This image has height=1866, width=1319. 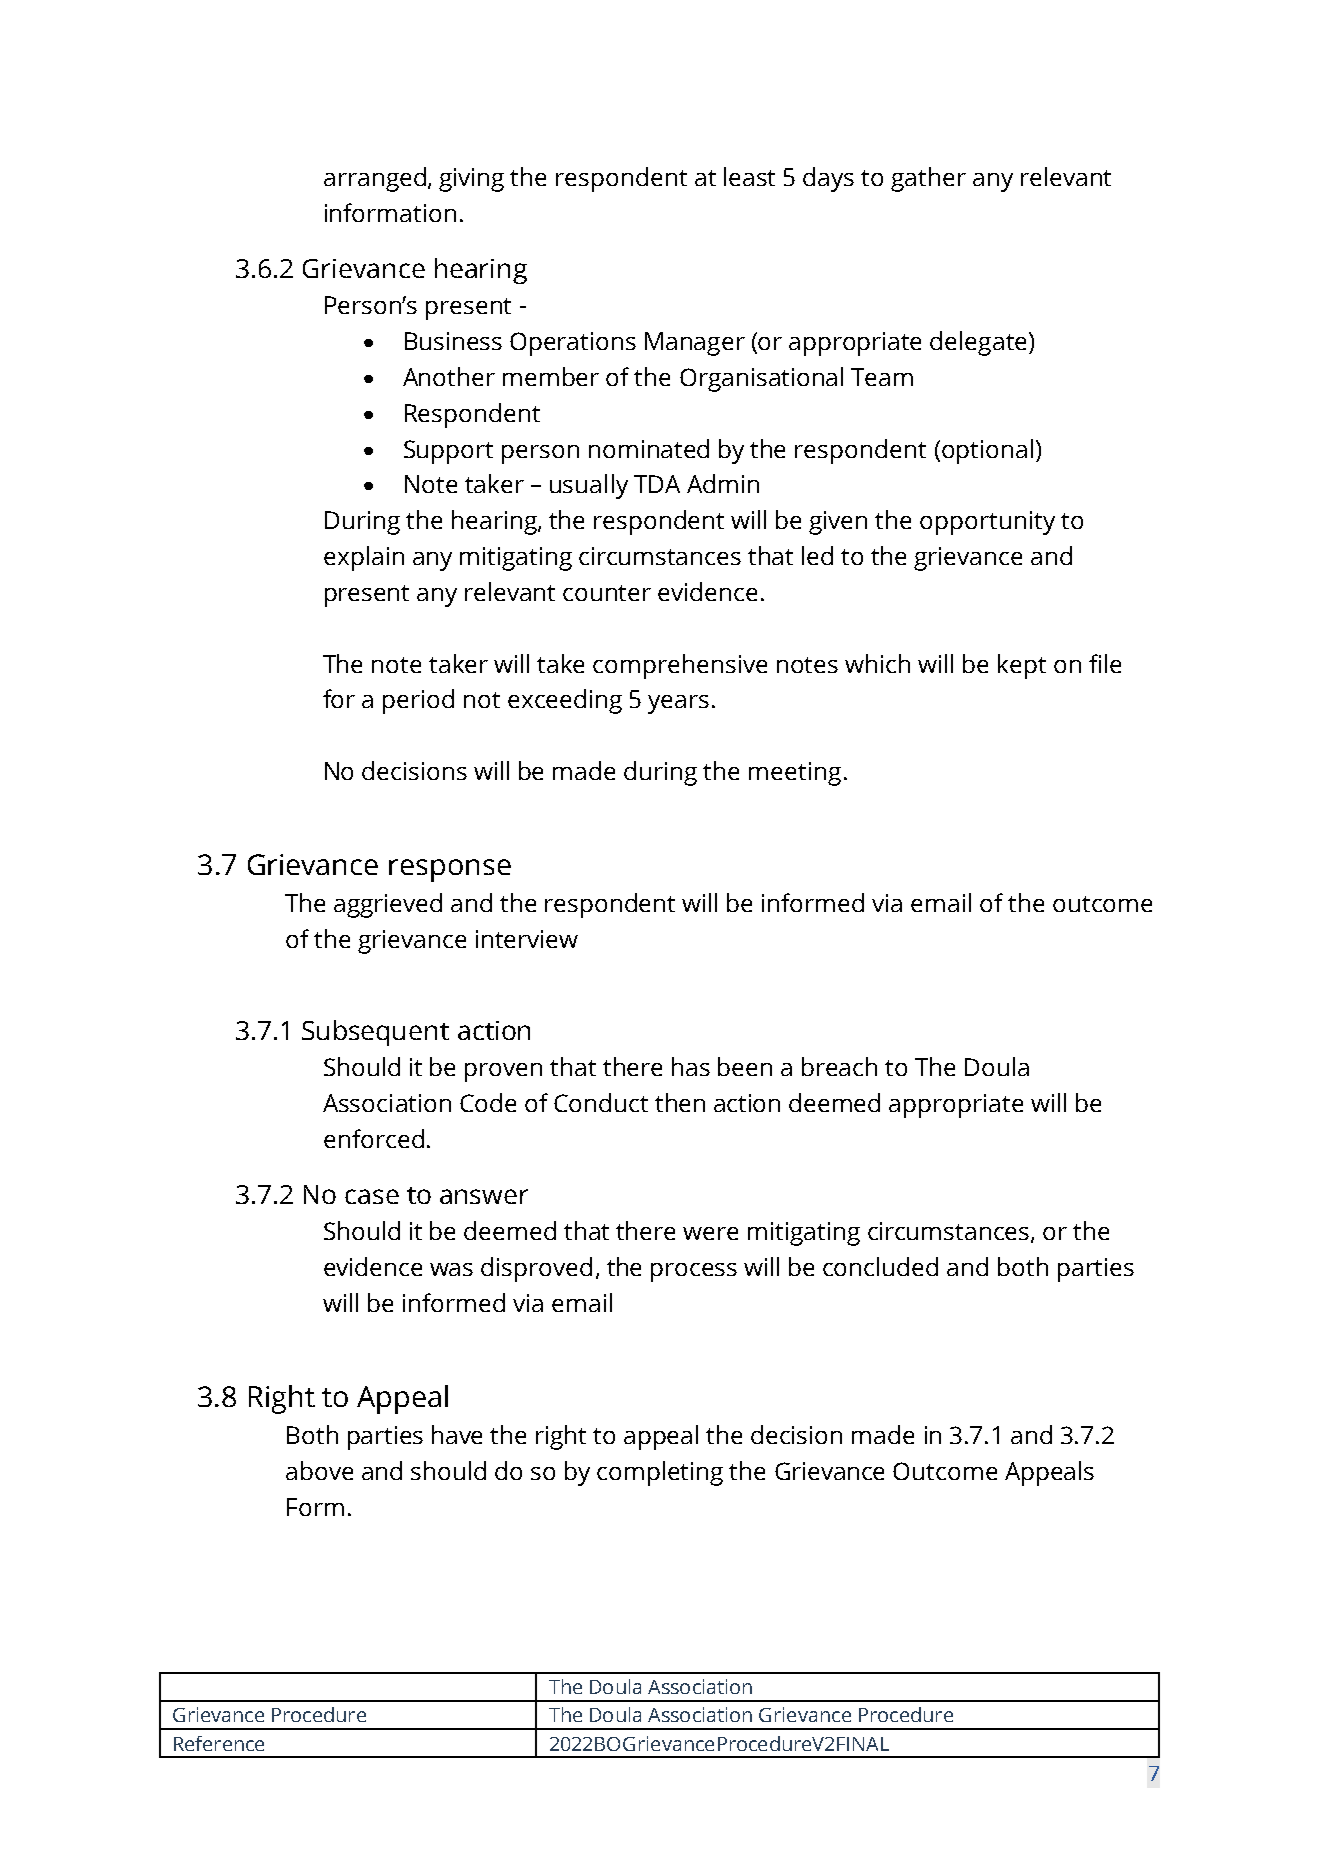 I want to click on concluded, so click(x=880, y=1266).
